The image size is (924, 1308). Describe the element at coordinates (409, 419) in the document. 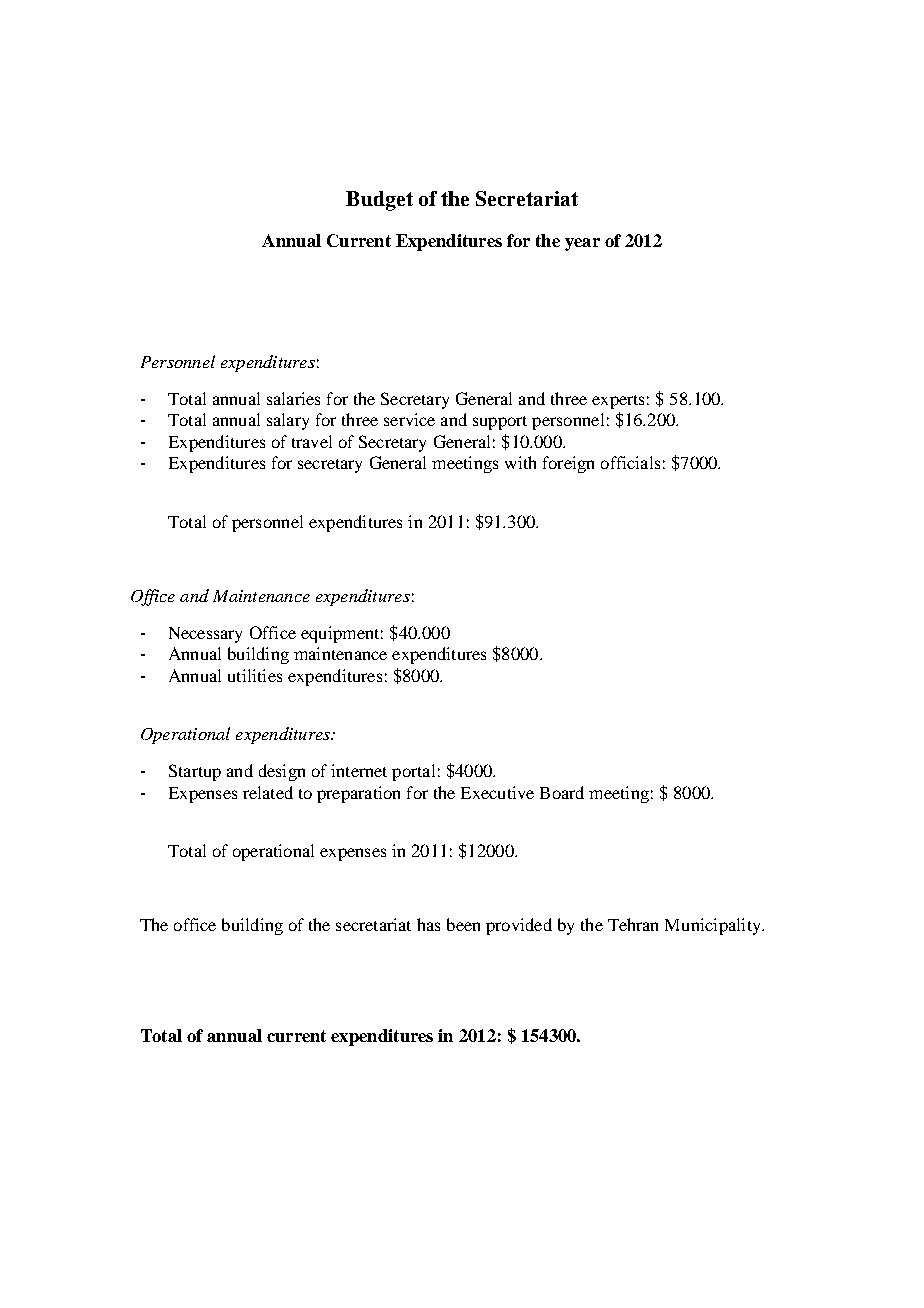

I see `service` at that location.
